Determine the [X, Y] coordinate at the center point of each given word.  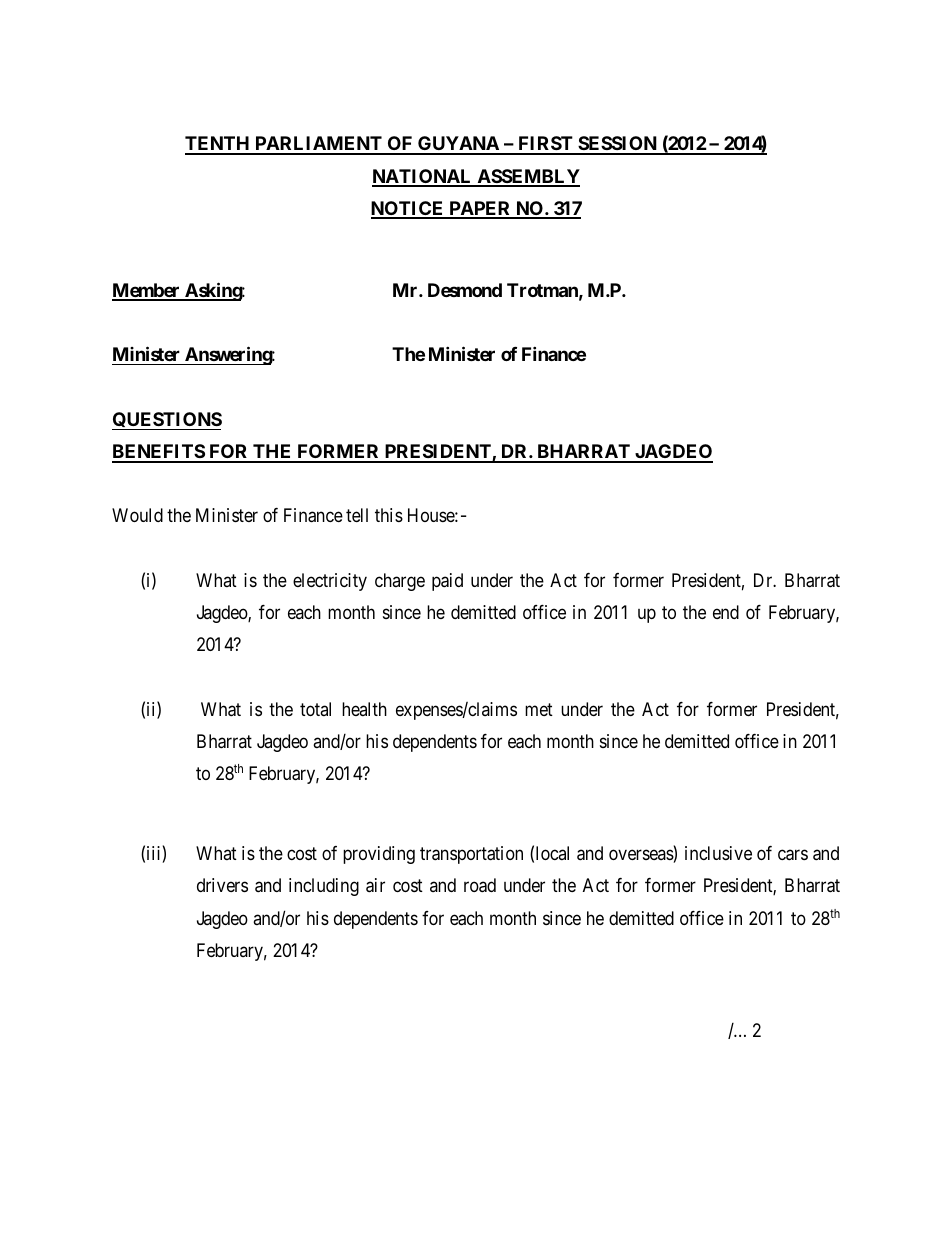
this [389, 515]
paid [447, 582]
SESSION [617, 145]
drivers [222, 885]
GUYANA [458, 145]
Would [137, 515]
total [315, 709]
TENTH [218, 145]
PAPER [480, 209]
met [539, 709]
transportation [471, 855]
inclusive [718, 853]
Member [147, 291]
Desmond [465, 290]
